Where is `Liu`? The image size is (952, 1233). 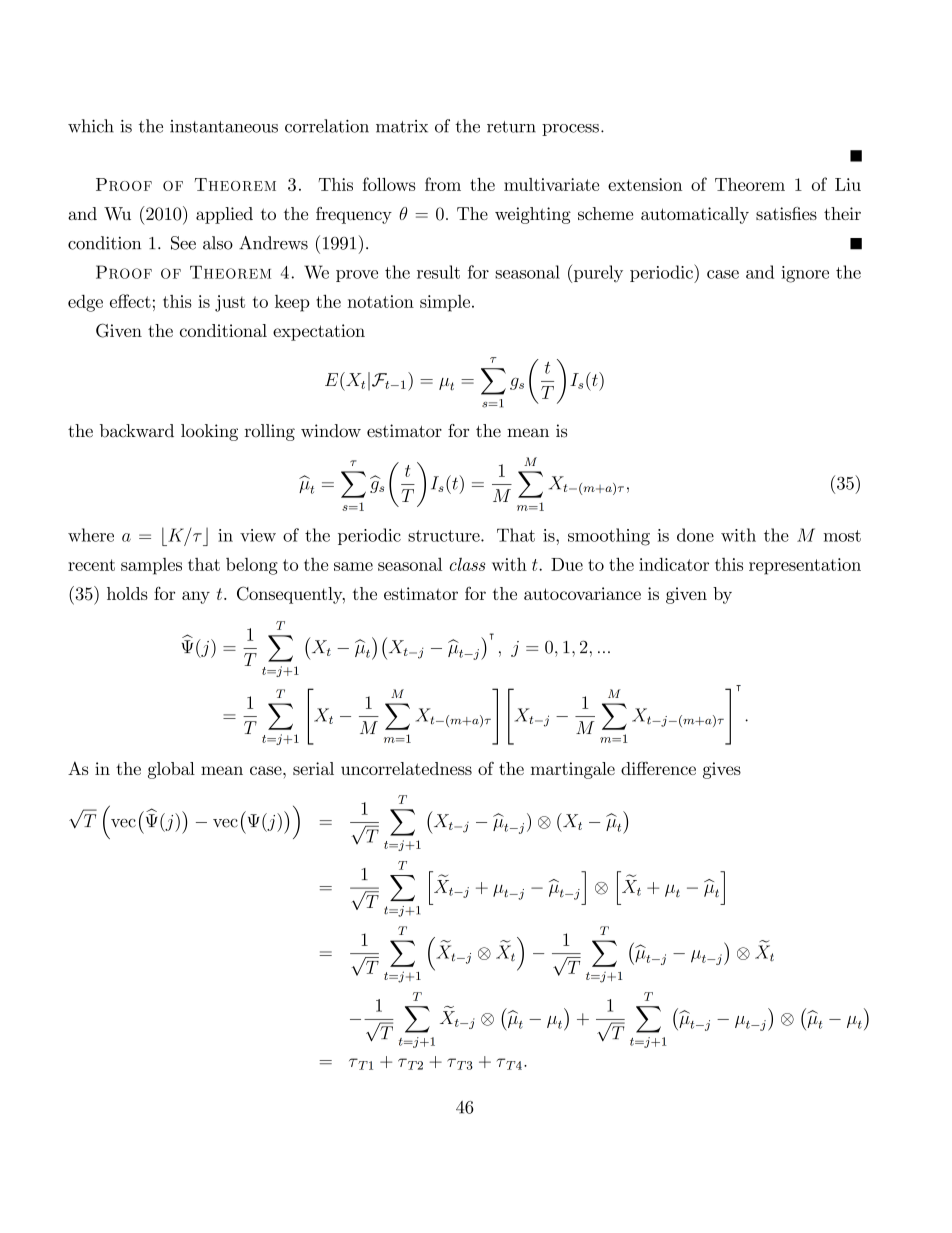 Liu is located at coordinates (848, 184).
